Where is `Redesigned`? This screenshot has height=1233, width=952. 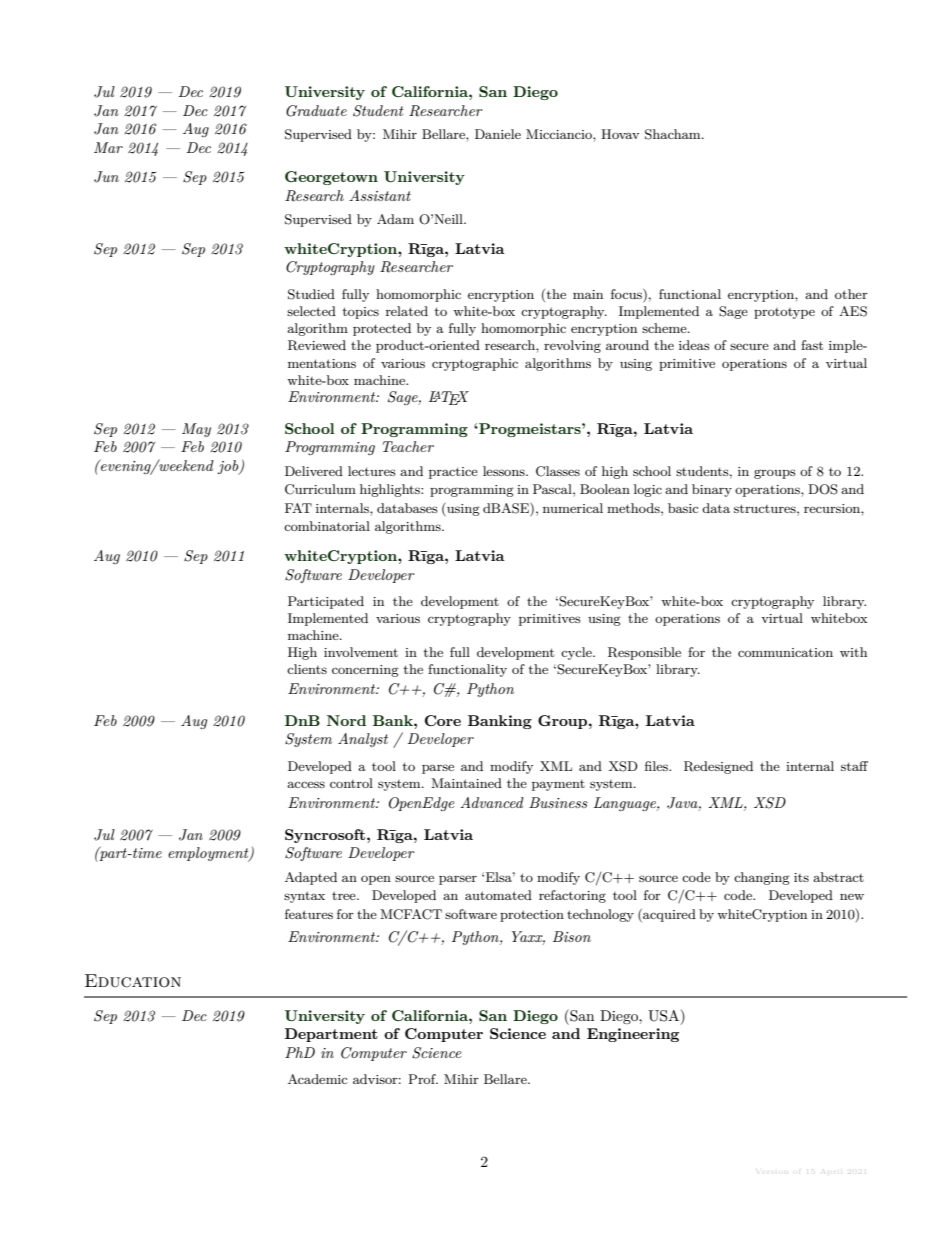
Redesigned is located at coordinates (718, 767).
